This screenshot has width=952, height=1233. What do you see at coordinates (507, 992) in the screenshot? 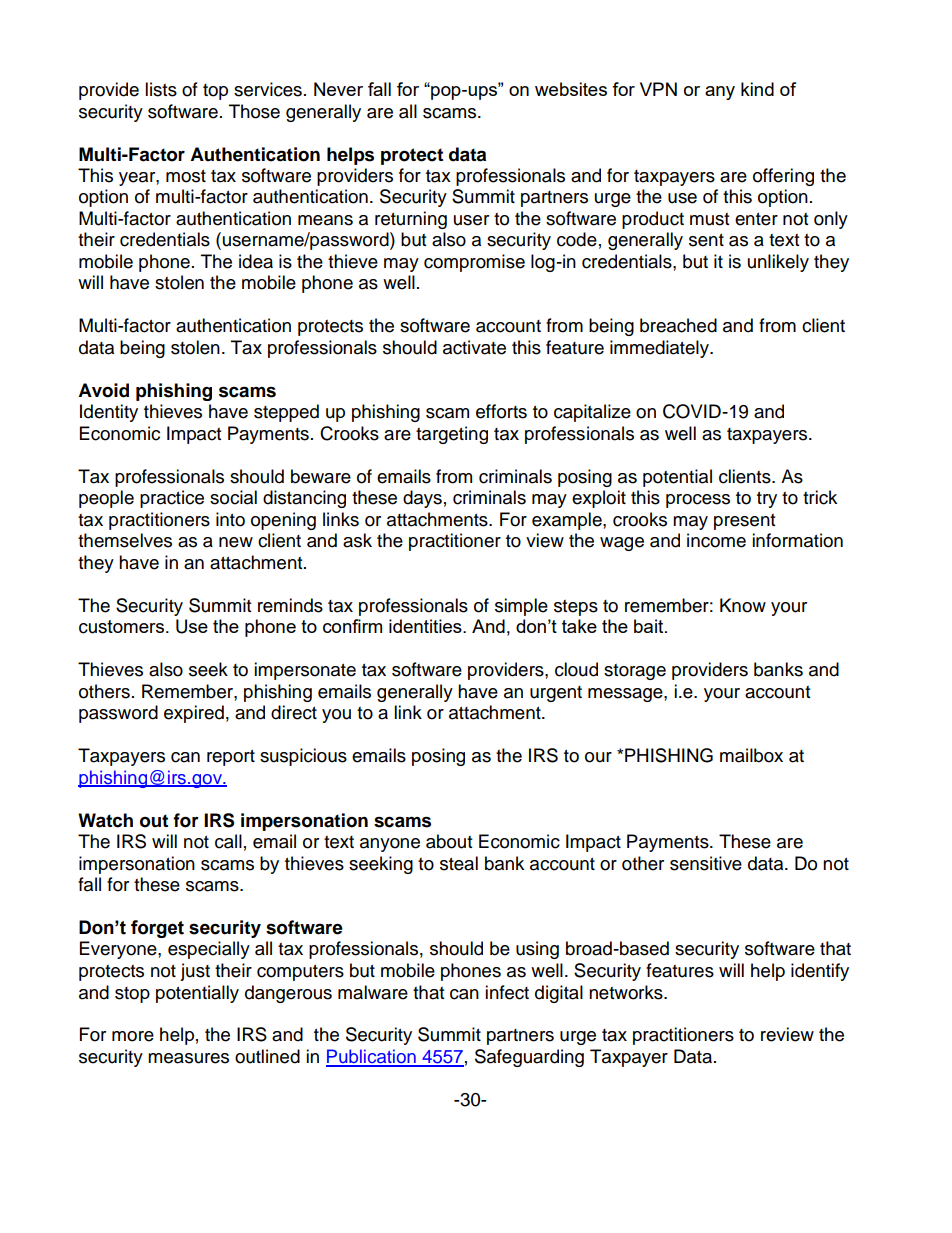
I see `infect` at bounding box center [507, 992].
